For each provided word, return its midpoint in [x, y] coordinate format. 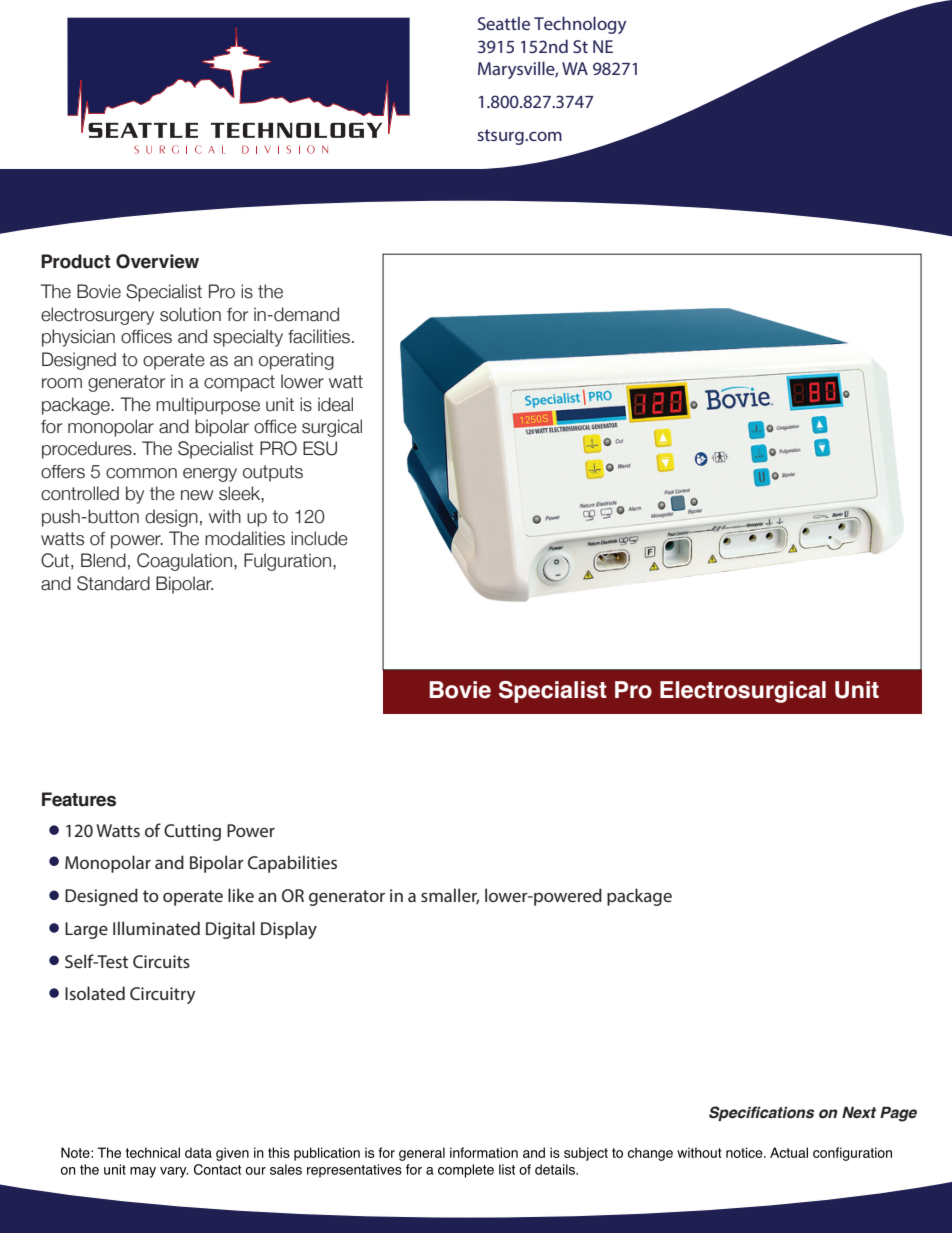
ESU [320, 448]
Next [859, 1112]
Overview [157, 261]
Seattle [504, 23]
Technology [580, 25]
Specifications [761, 1113]
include [319, 538]
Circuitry [163, 995]
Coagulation [184, 562]
